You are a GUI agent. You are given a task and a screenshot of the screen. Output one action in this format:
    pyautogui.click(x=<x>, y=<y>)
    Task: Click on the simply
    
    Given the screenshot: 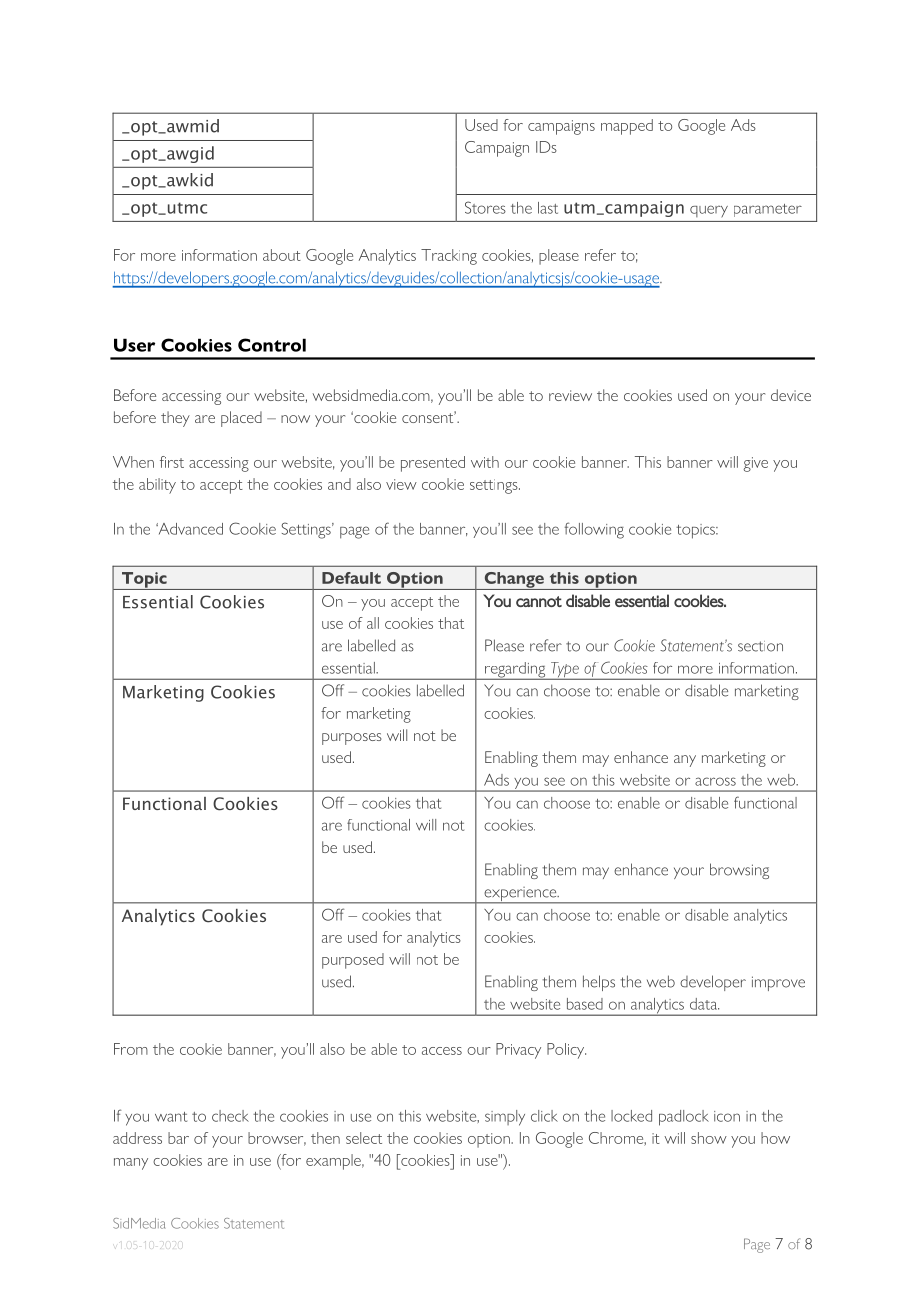 What is the action you would take?
    pyautogui.click(x=505, y=1118)
